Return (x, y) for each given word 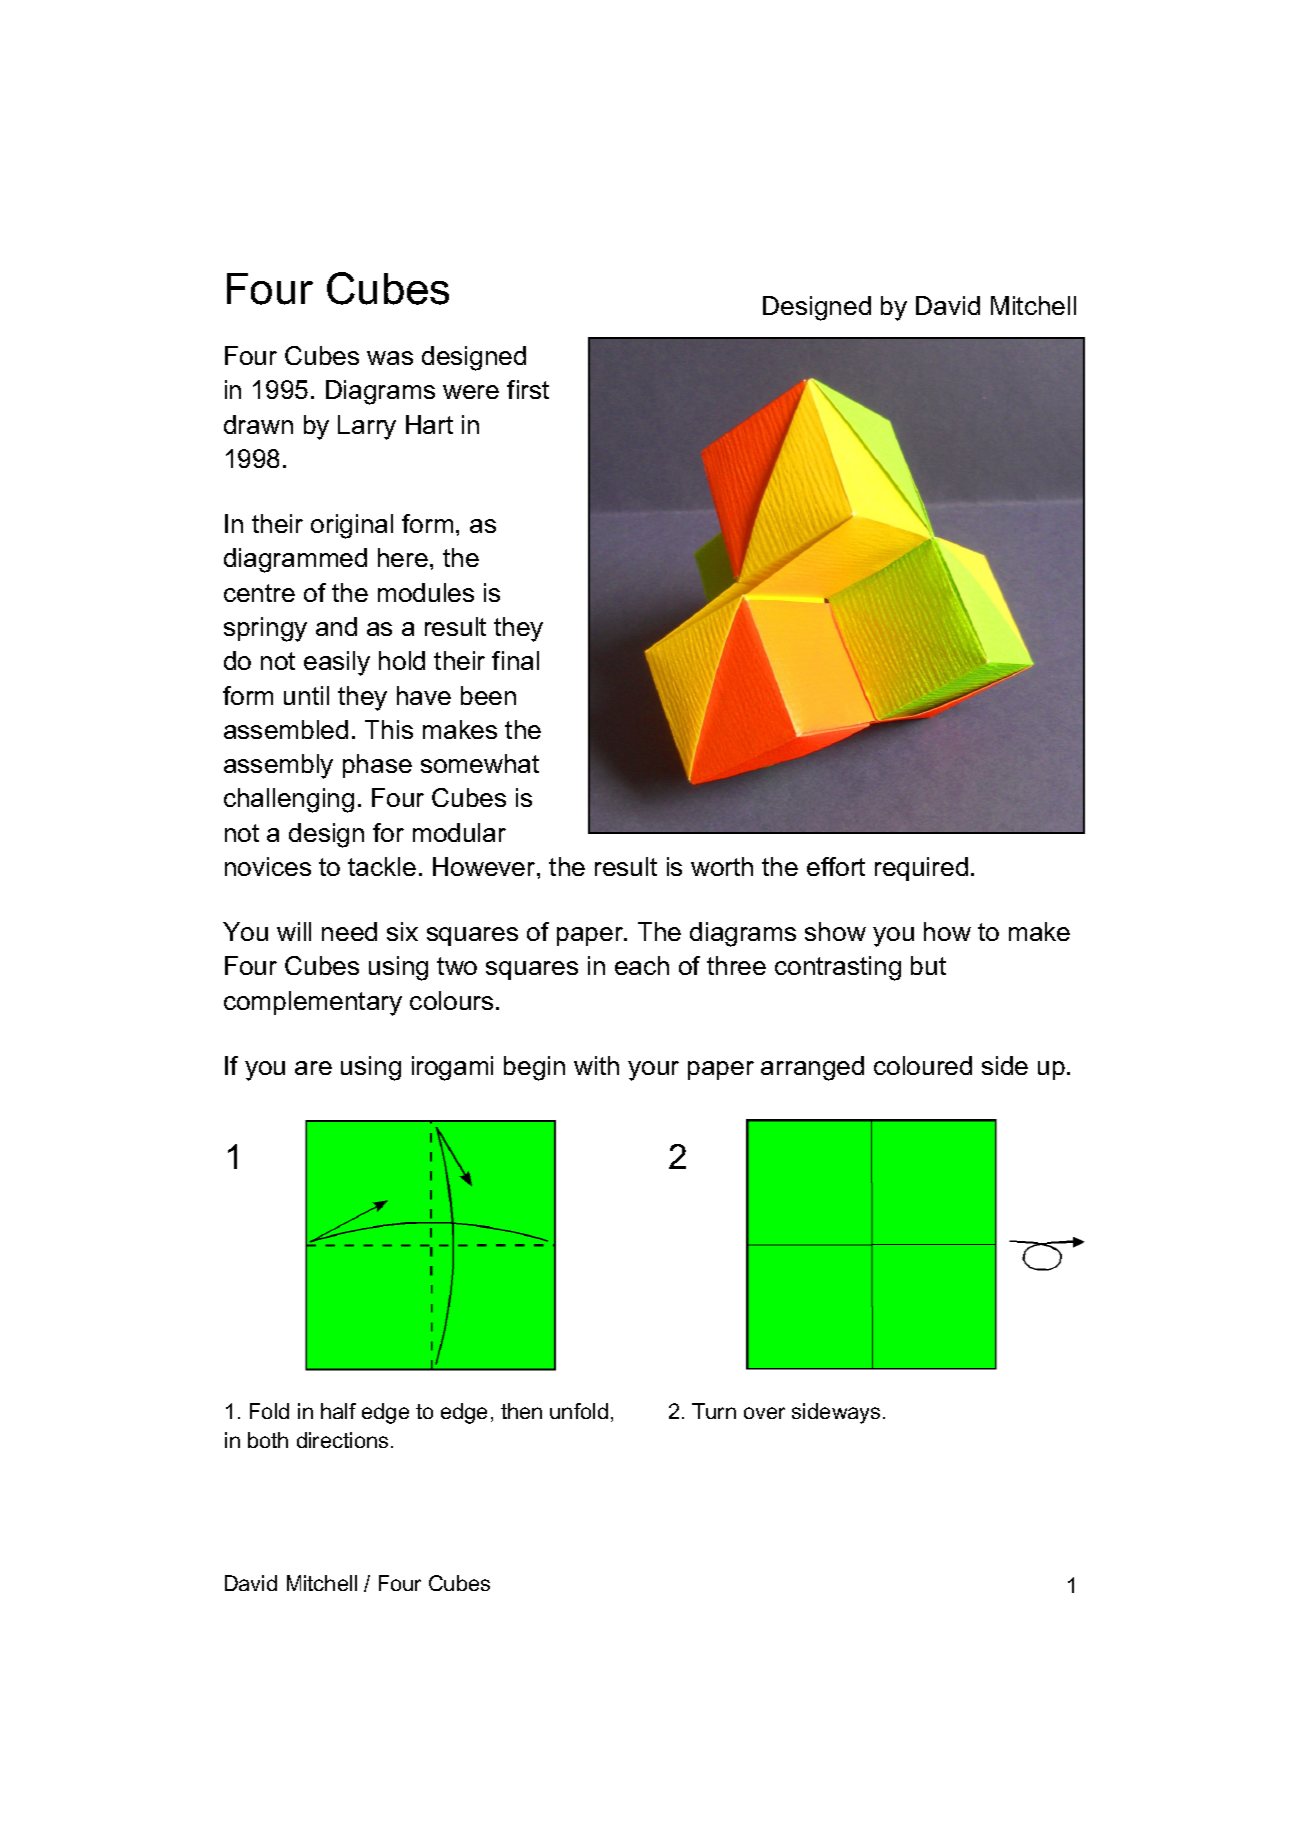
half (338, 1411)
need (349, 931)
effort (836, 866)
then (521, 1411)
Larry (367, 427)
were (471, 392)
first (528, 389)
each (642, 965)
